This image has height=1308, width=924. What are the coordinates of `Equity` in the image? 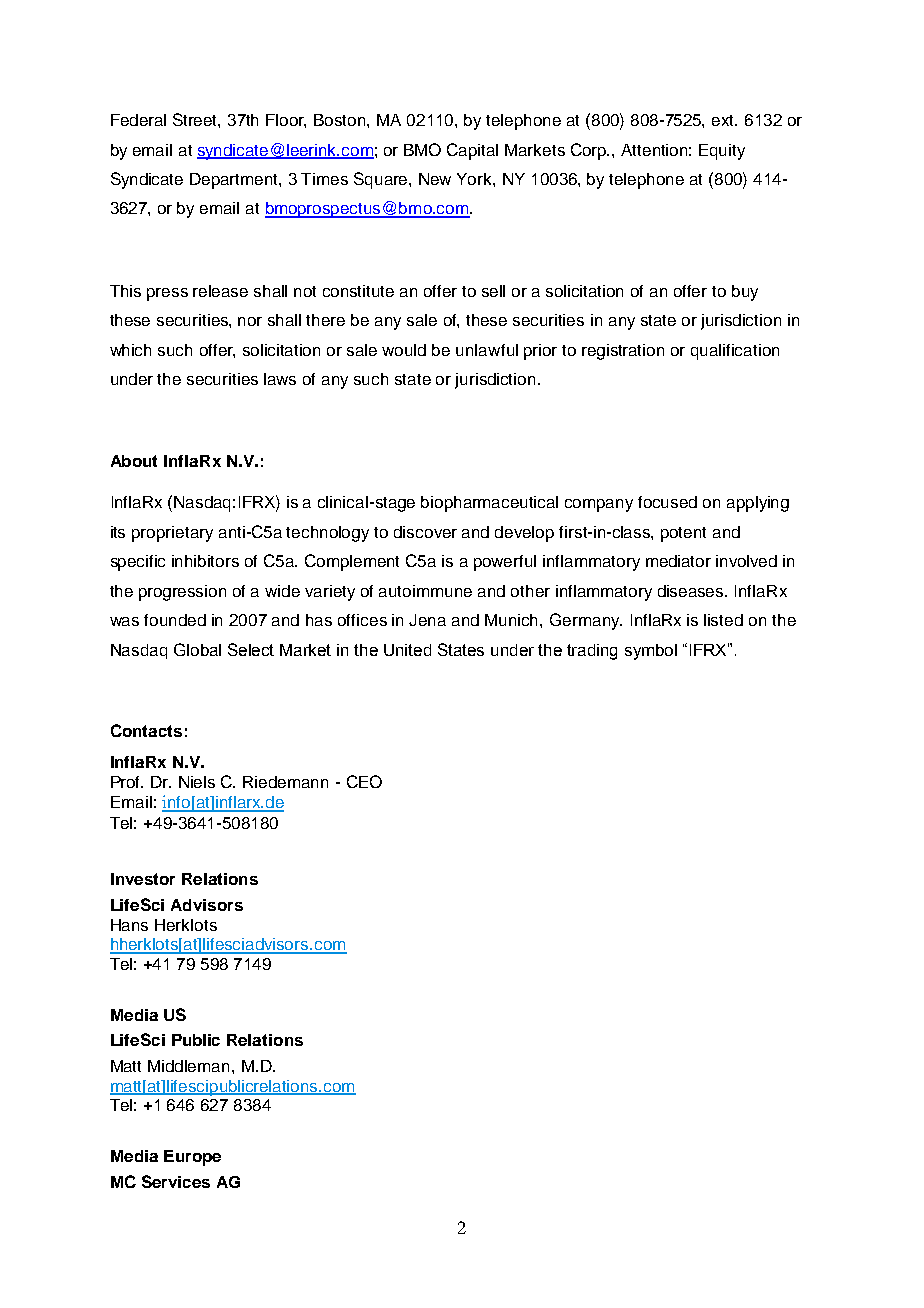 It's located at (722, 152).
